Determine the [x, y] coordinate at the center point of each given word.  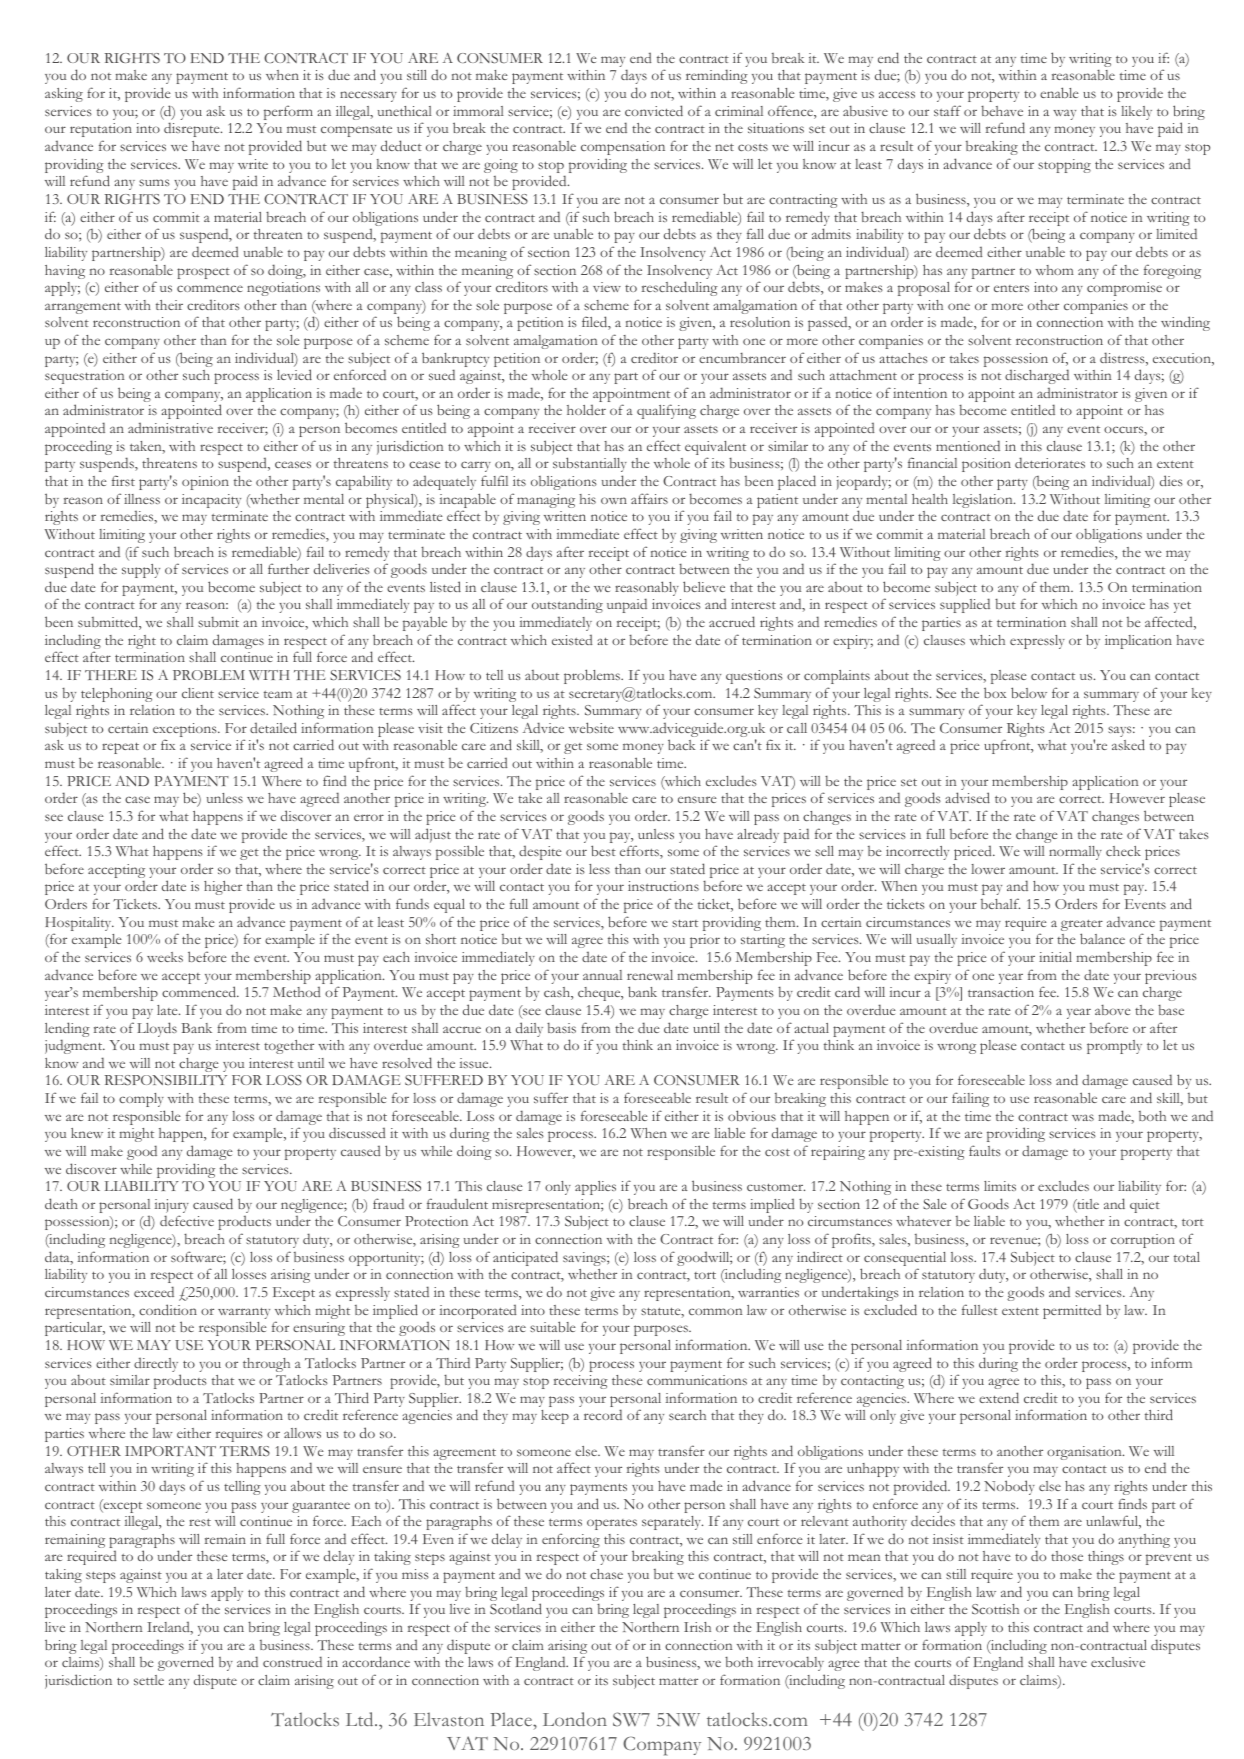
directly [156, 1365]
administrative [170, 428]
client [198, 693]
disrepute [193, 129]
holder [586, 410]
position [986, 465]
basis [561, 1028]
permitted [1072, 1311]
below [1029, 692]
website [591, 727]
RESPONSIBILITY [166, 1080]
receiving [581, 1382]
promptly [1114, 1047]
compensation [623, 148]
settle [149, 1680]
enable [1059, 92]
